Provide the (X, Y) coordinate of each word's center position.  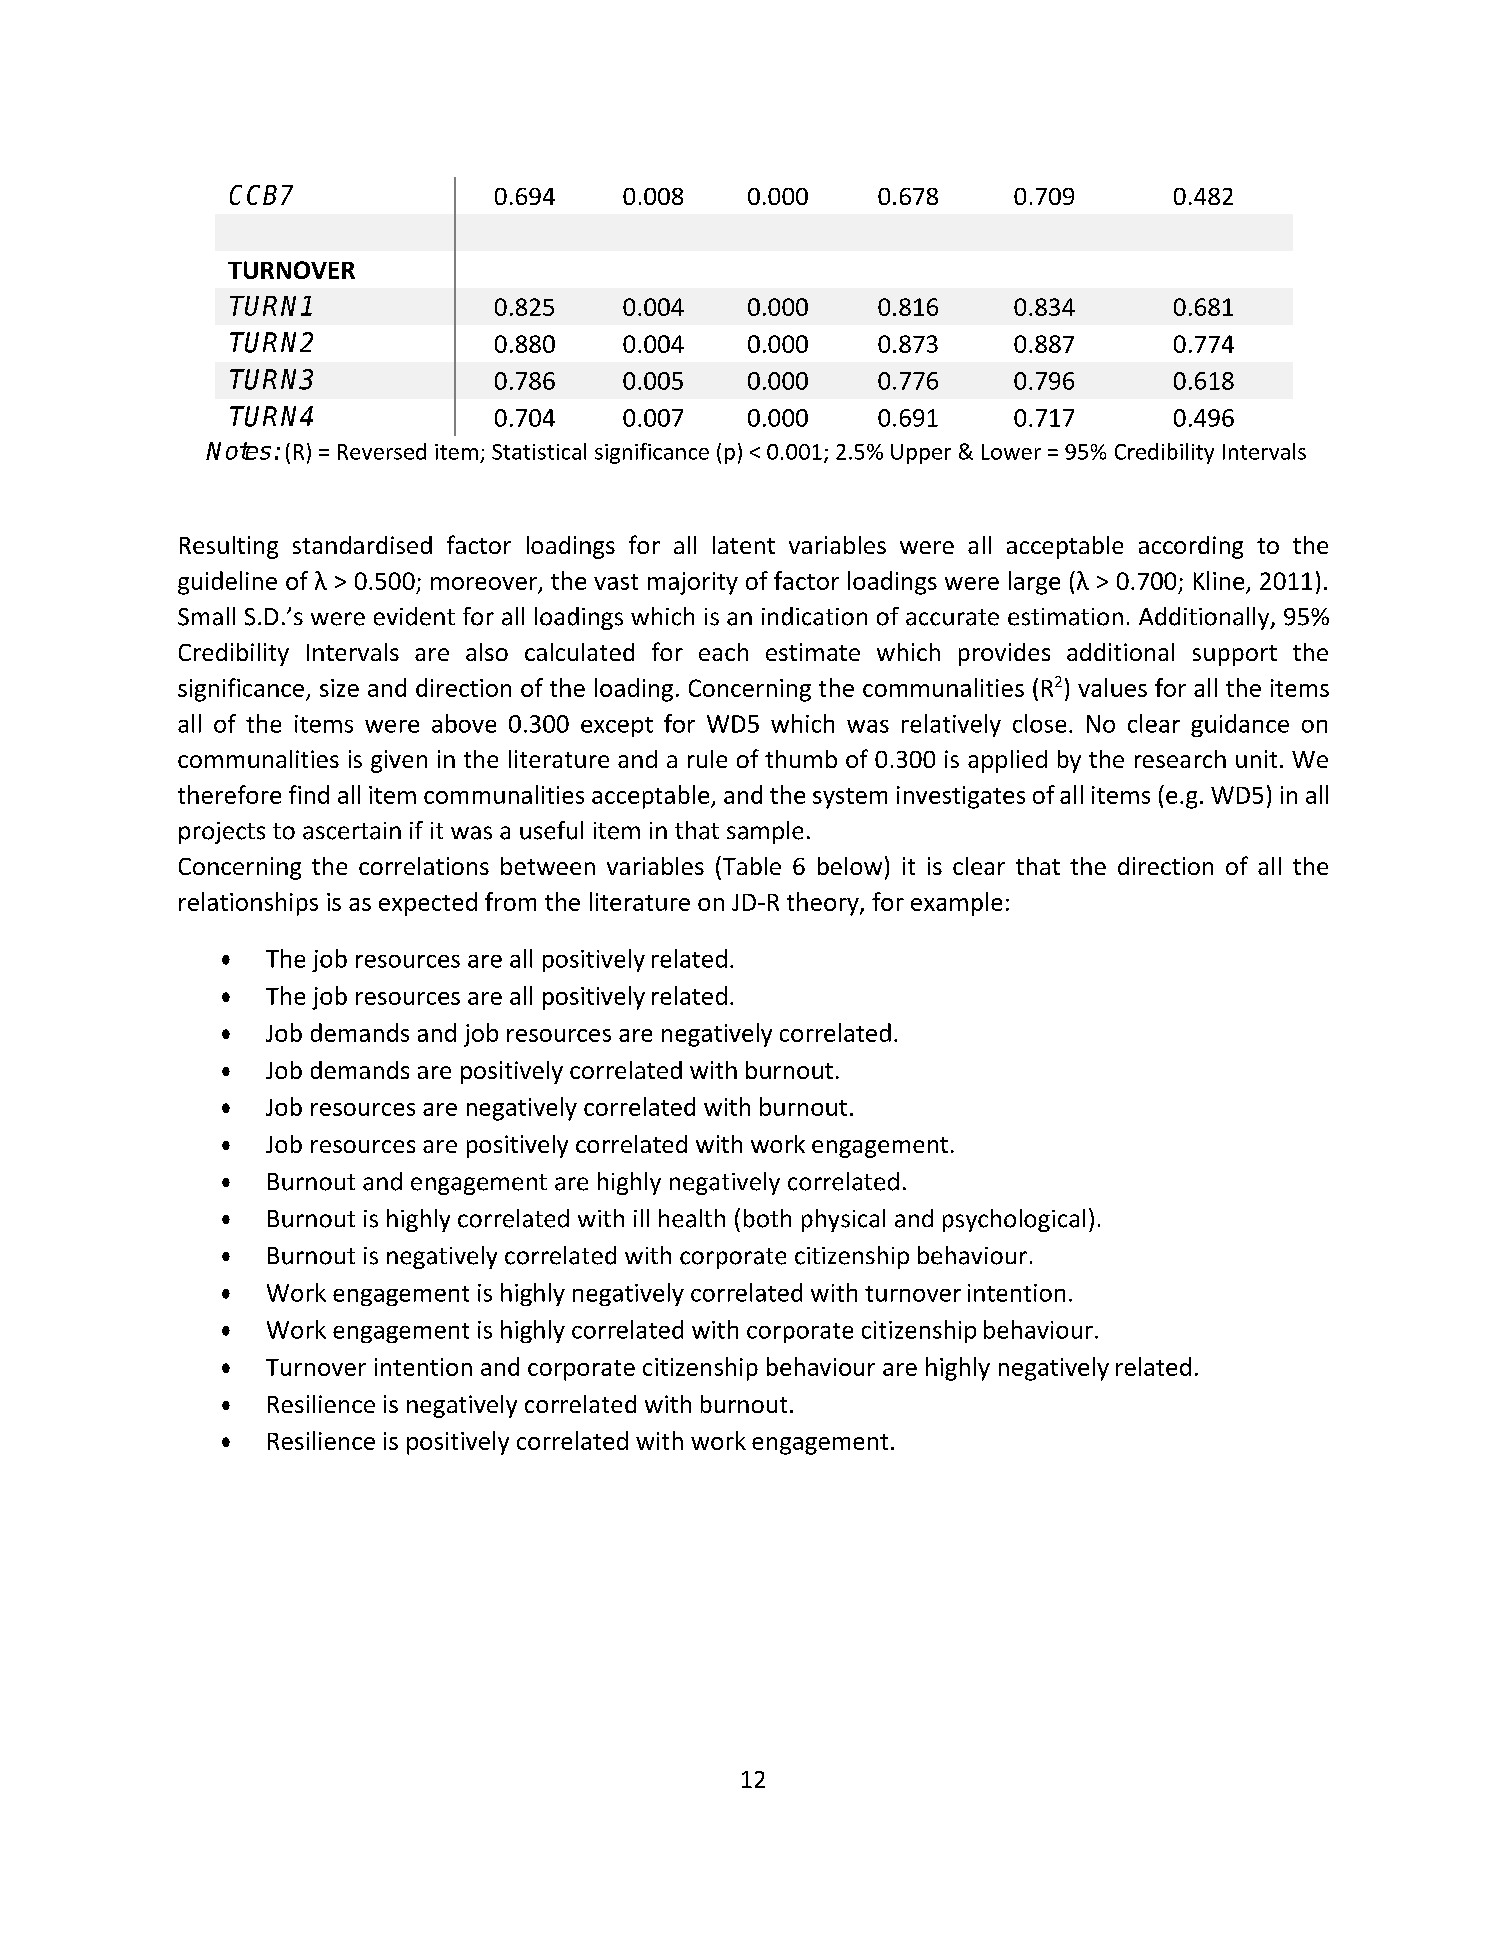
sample (765, 832)
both (767, 1218)
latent (744, 545)
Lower (1011, 452)
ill (641, 1218)
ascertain (352, 831)
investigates (961, 797)
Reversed (382, 451)
